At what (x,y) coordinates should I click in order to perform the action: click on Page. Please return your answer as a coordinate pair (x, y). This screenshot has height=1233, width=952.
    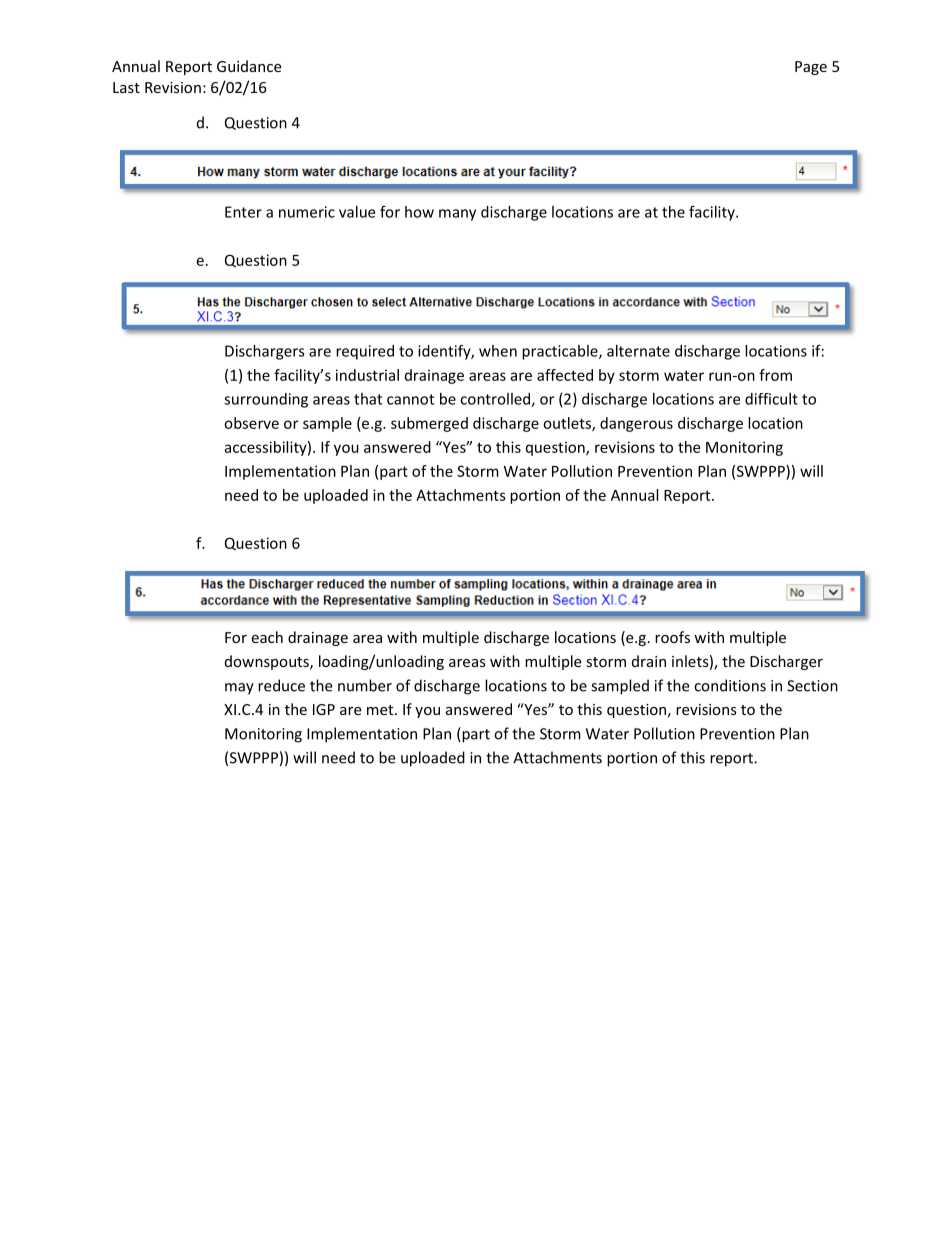
    Looking at the image, I should click on (811, 68).
